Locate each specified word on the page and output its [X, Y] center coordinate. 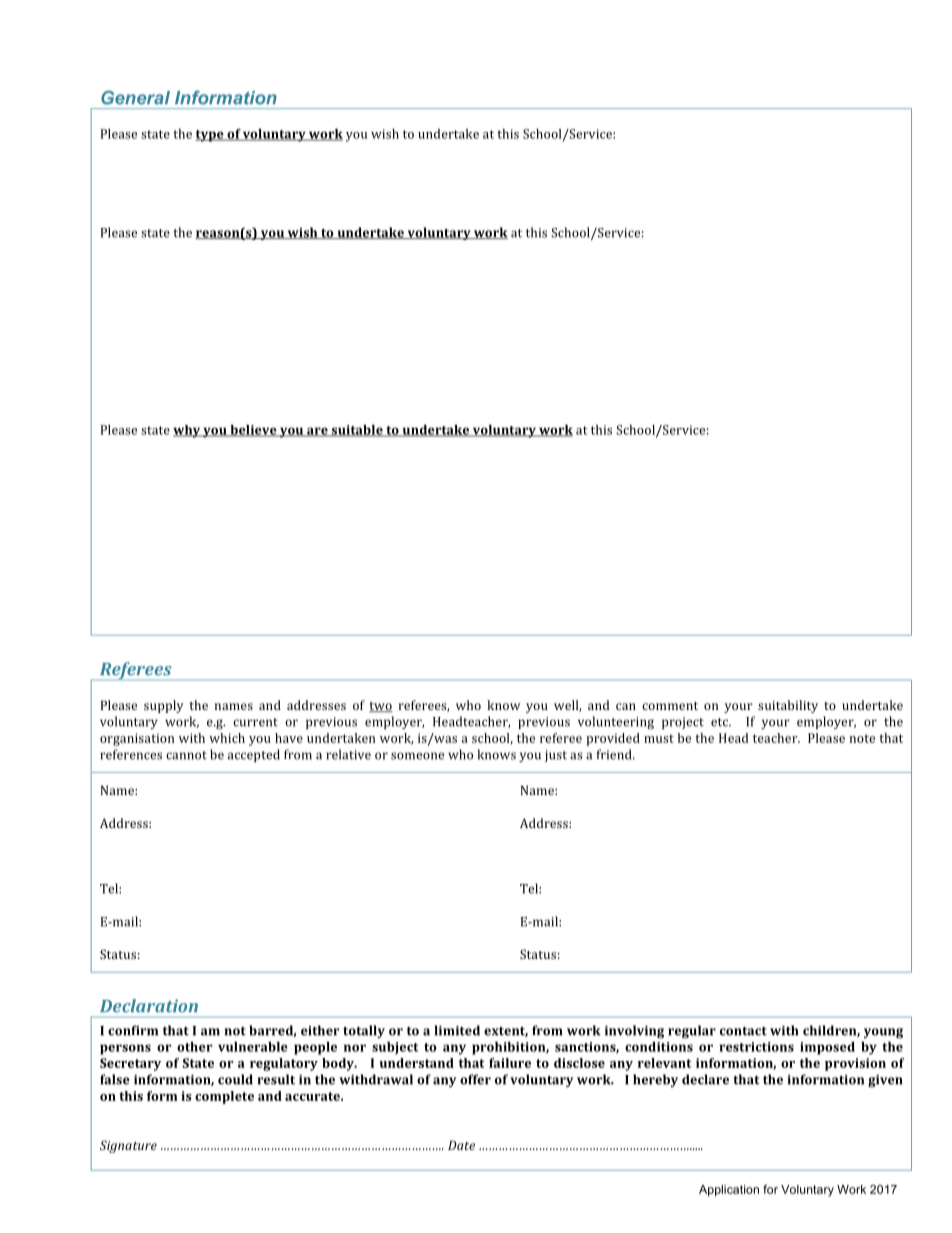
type [211, 136]
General [135, 98]
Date [461, 1145]
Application [729, 1190]
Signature [128, 1146]
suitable [357, 431]
